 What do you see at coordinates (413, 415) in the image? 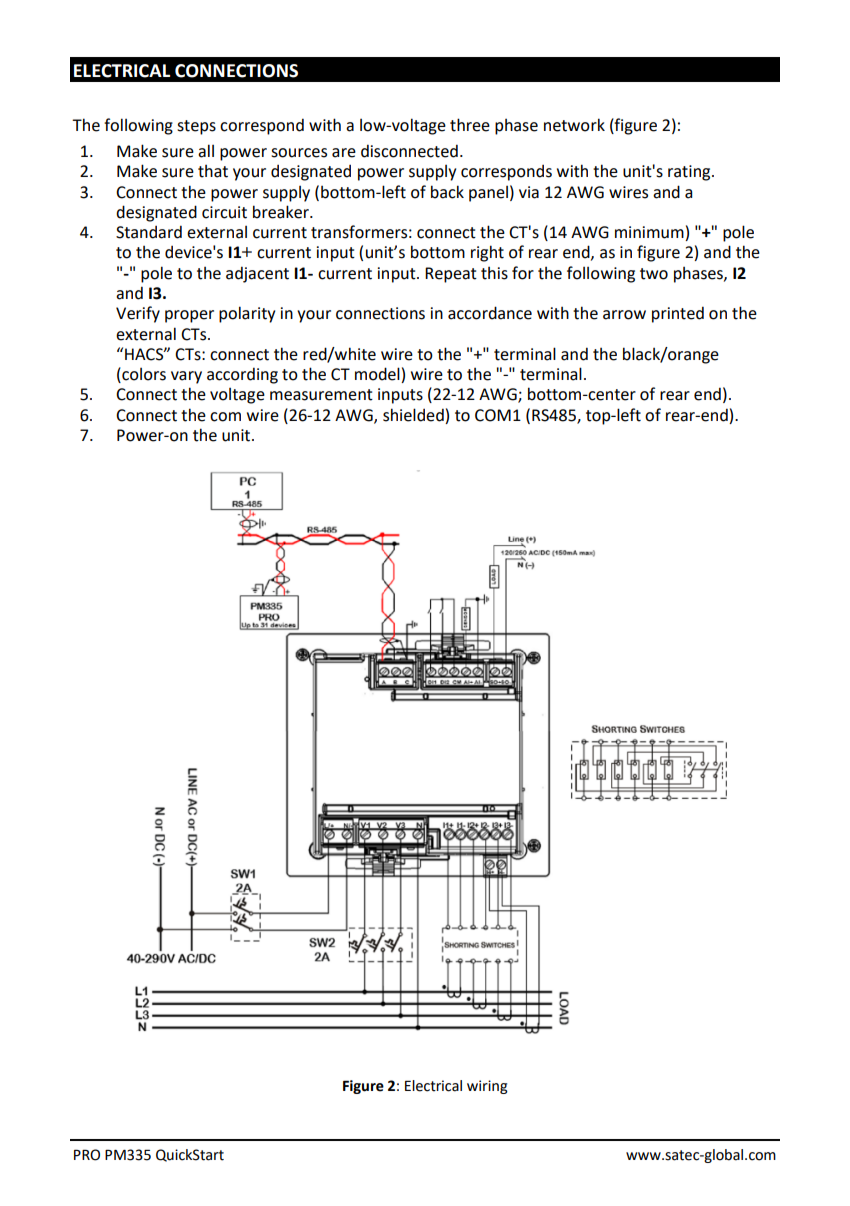
I see `shielded` at bounding box center [413, 415].
